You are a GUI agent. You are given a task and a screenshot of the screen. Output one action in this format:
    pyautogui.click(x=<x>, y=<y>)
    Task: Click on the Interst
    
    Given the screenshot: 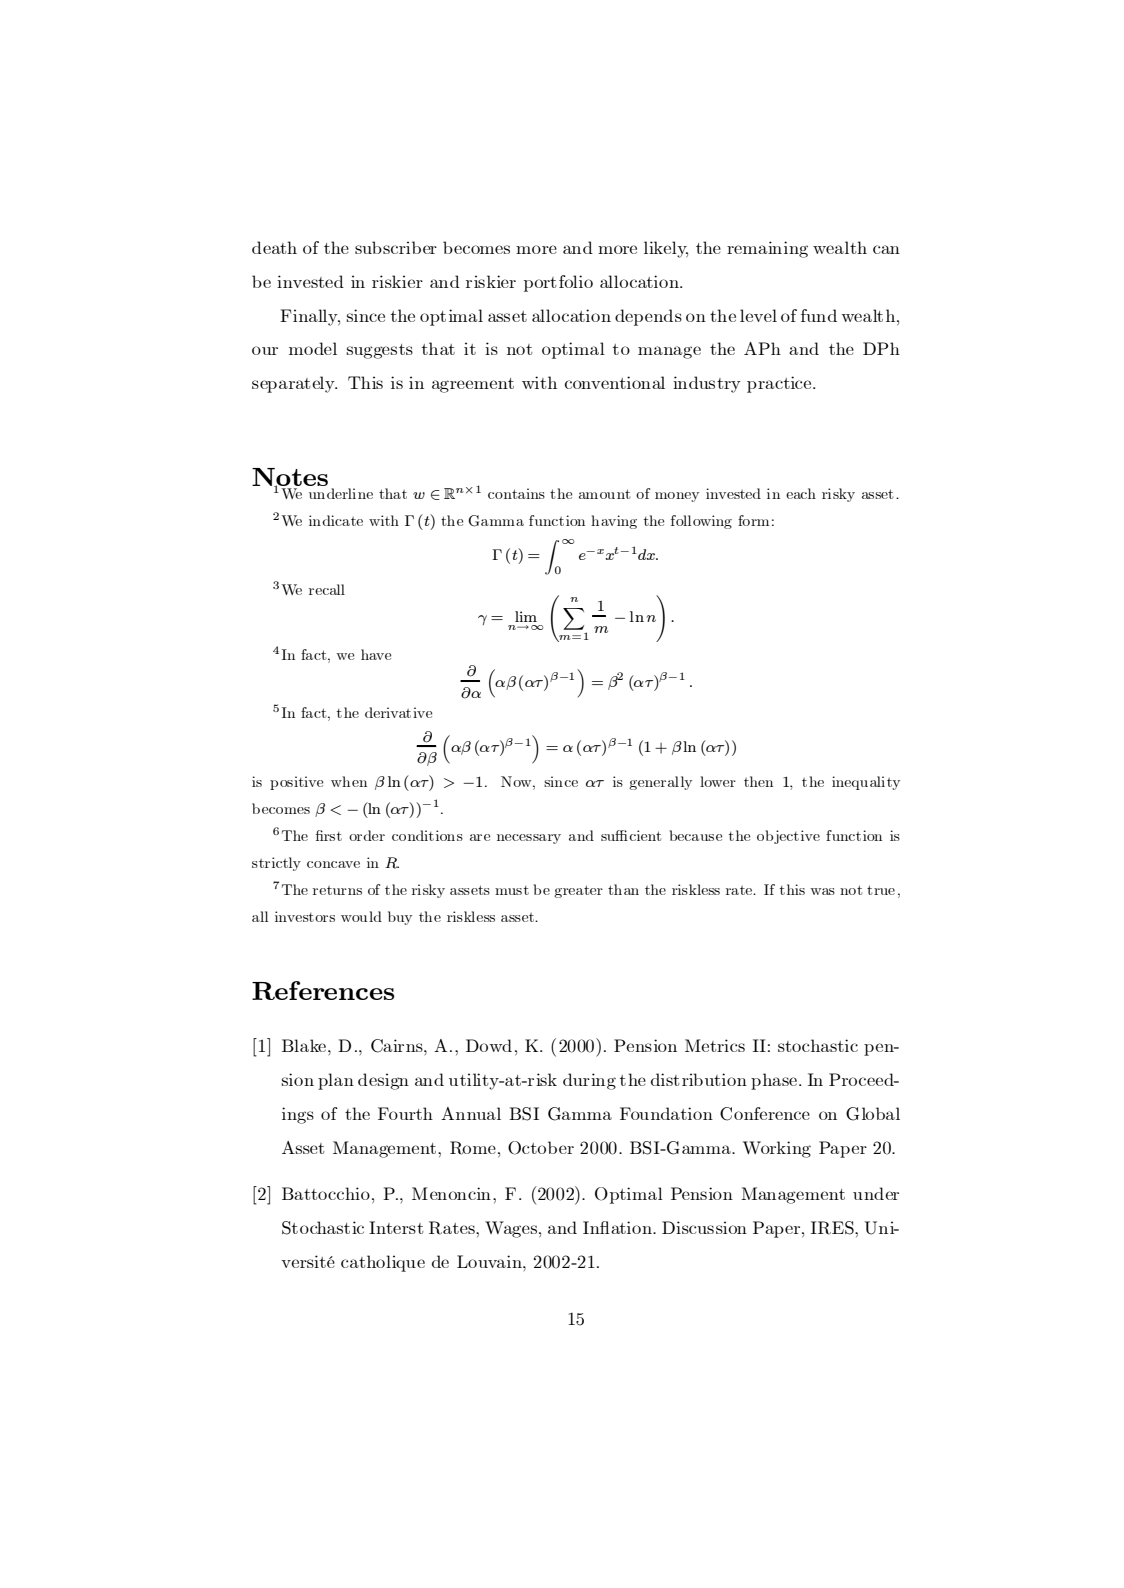 What is the action you would take?
    pyautogui.click(x=396, y=1227)
